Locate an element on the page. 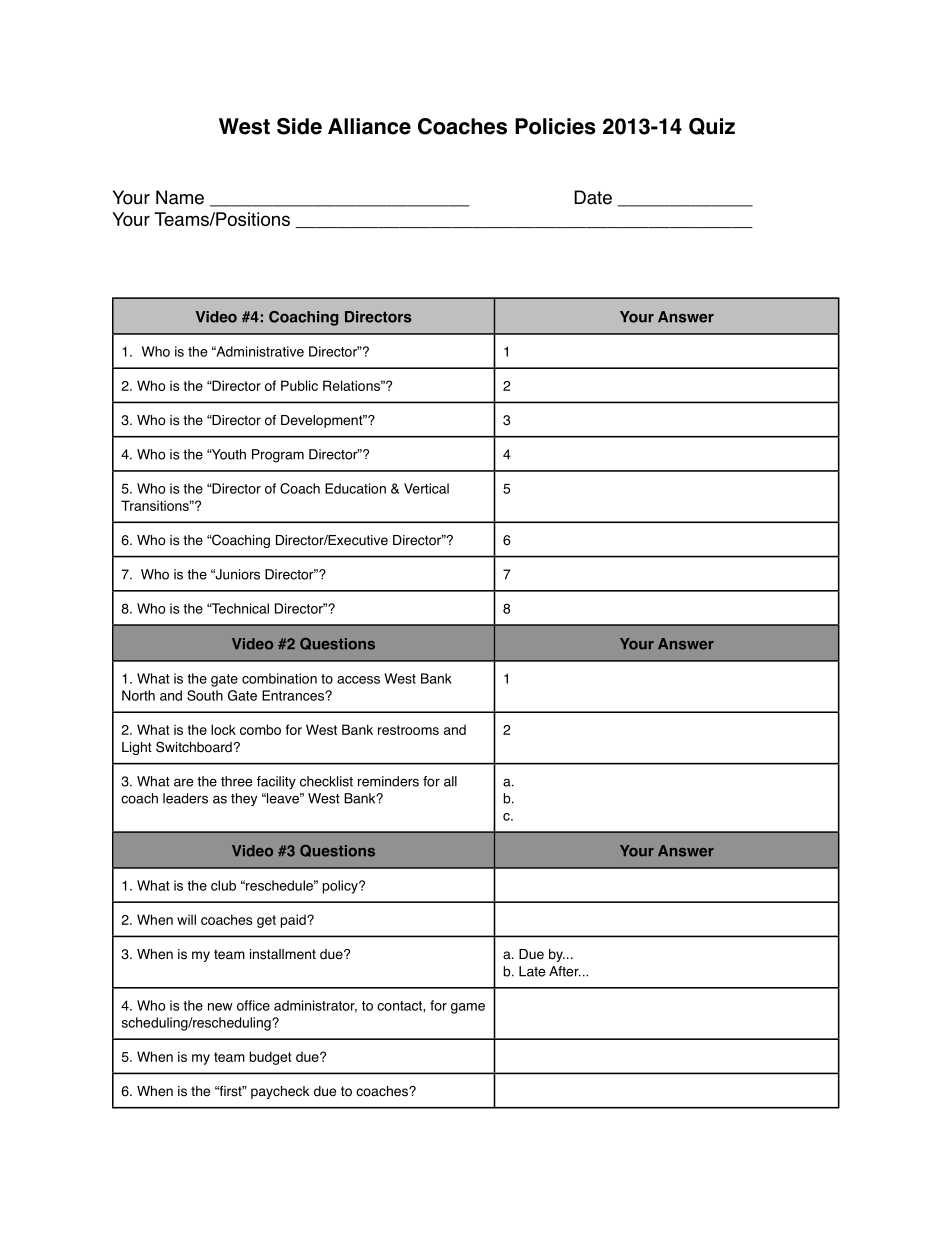  game is located at coordinates (468, 1008).
